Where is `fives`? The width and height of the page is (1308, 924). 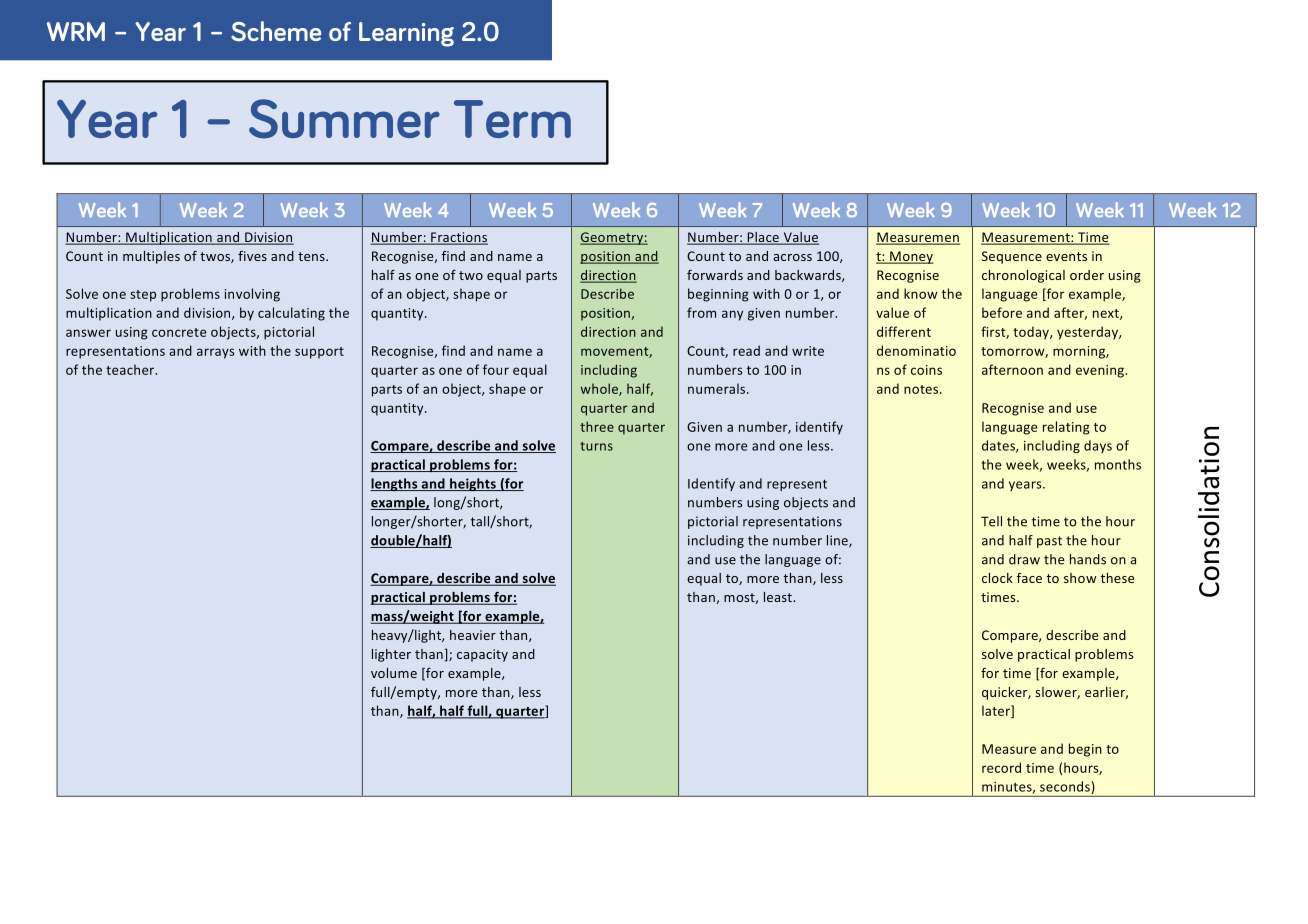 fives is located at coordinates (252, 256).
